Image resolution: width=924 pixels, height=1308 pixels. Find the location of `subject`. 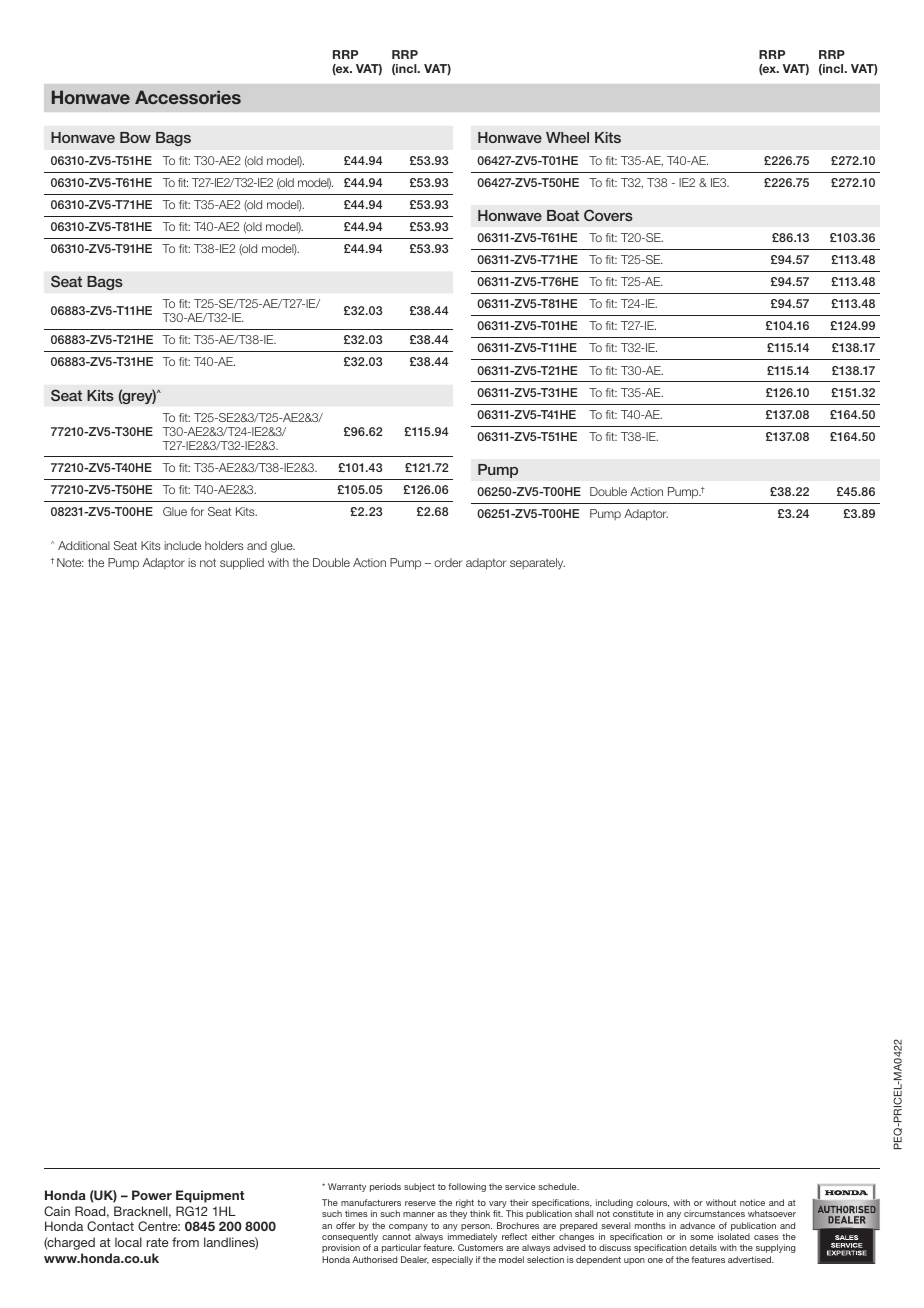

subject is located at coordinates (419, 1187).
